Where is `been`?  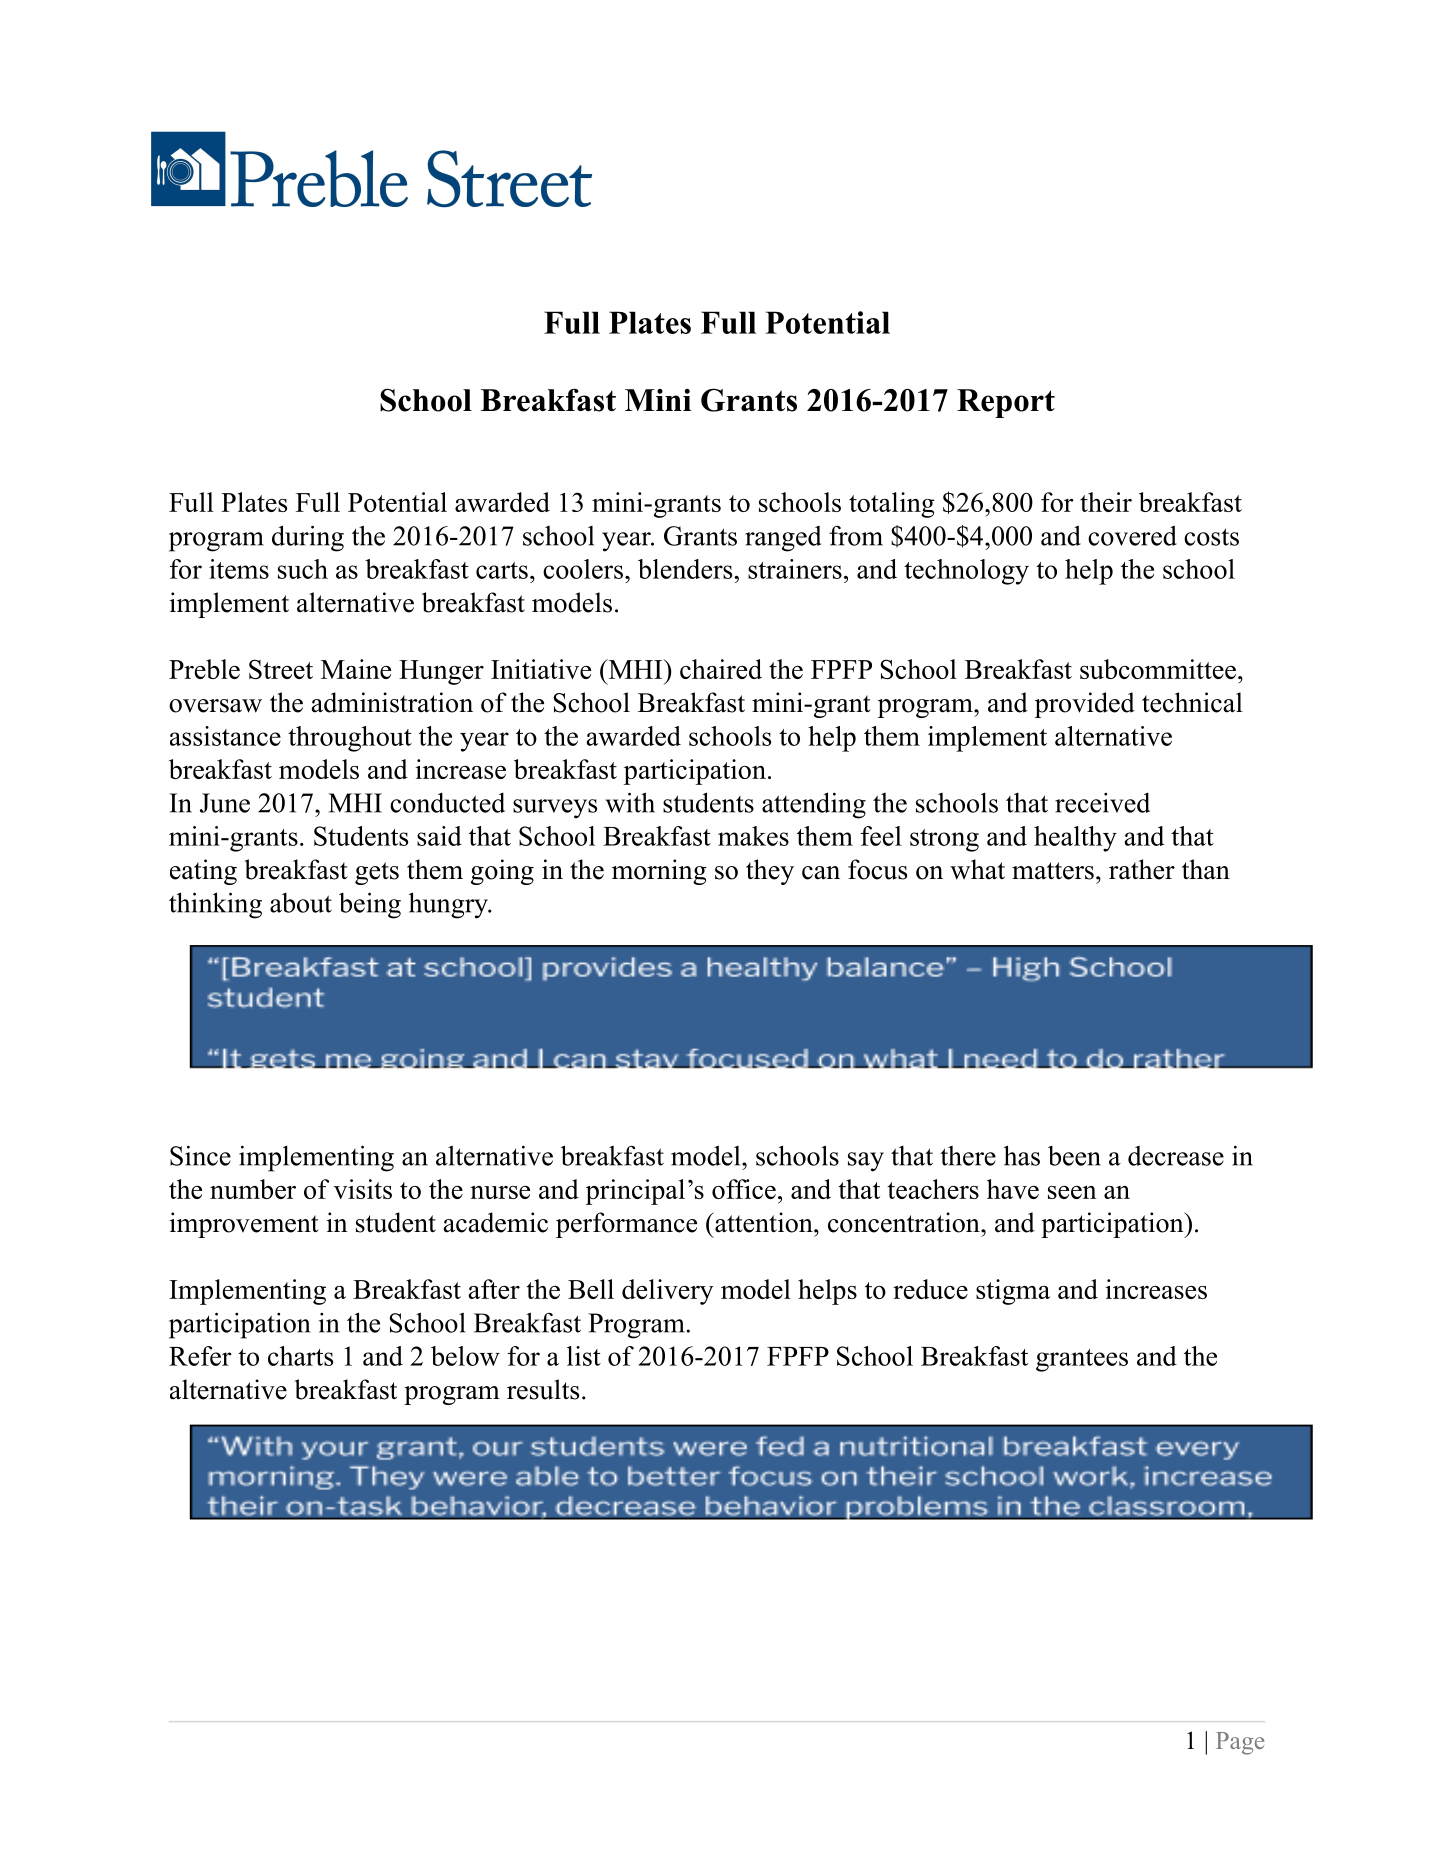
been is located at coordinates (1074, 1156).
